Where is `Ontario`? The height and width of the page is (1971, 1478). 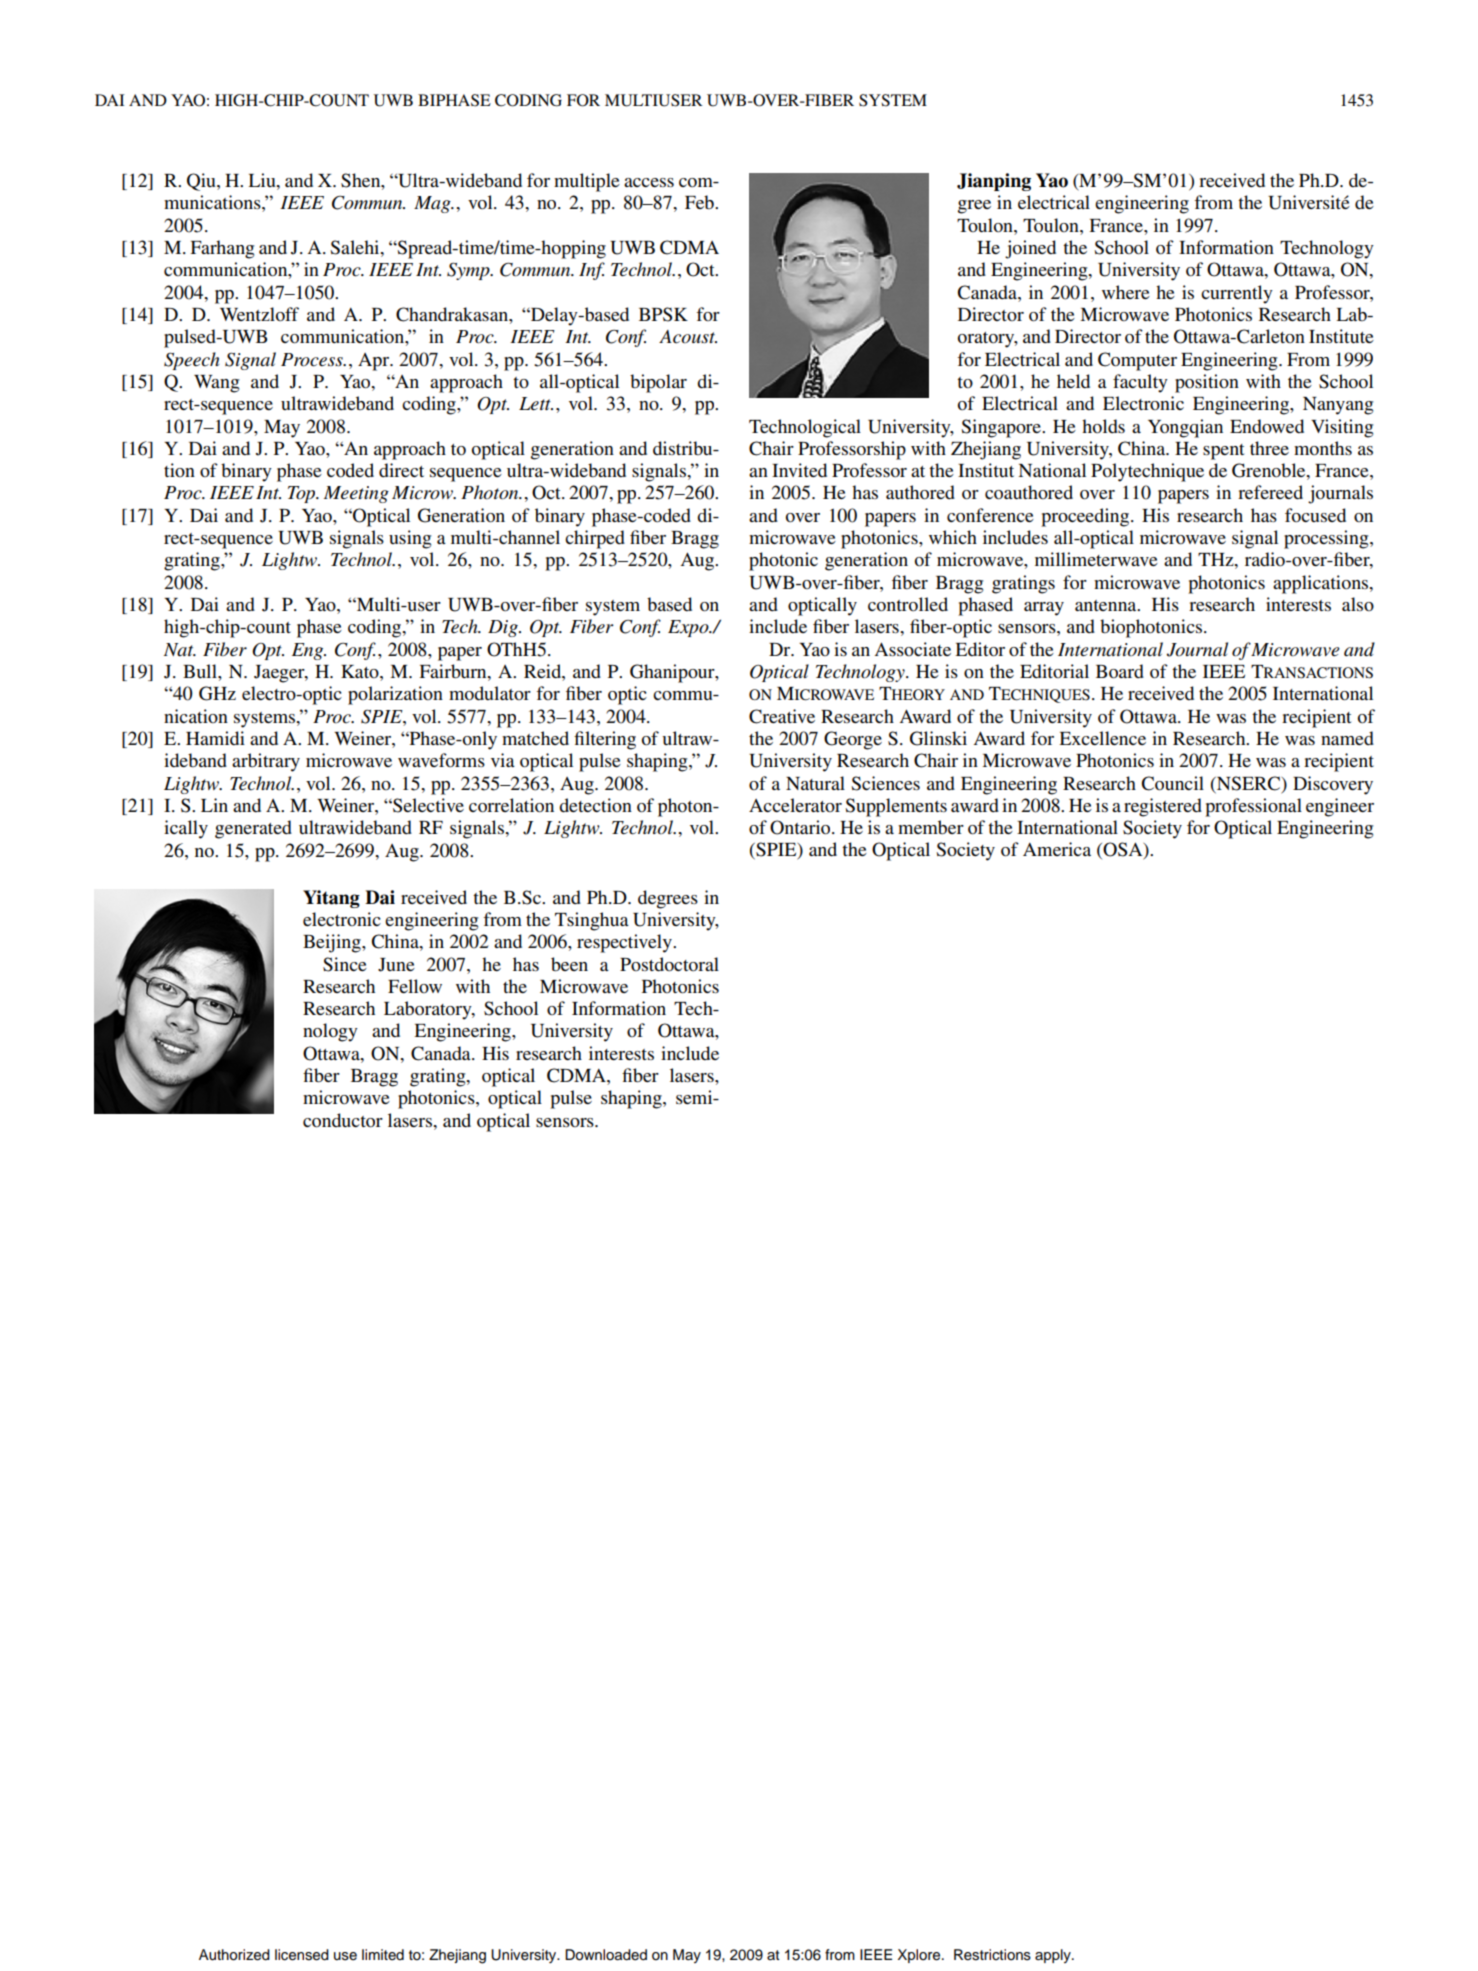 Ontario is located at coordinates (801, 827).
